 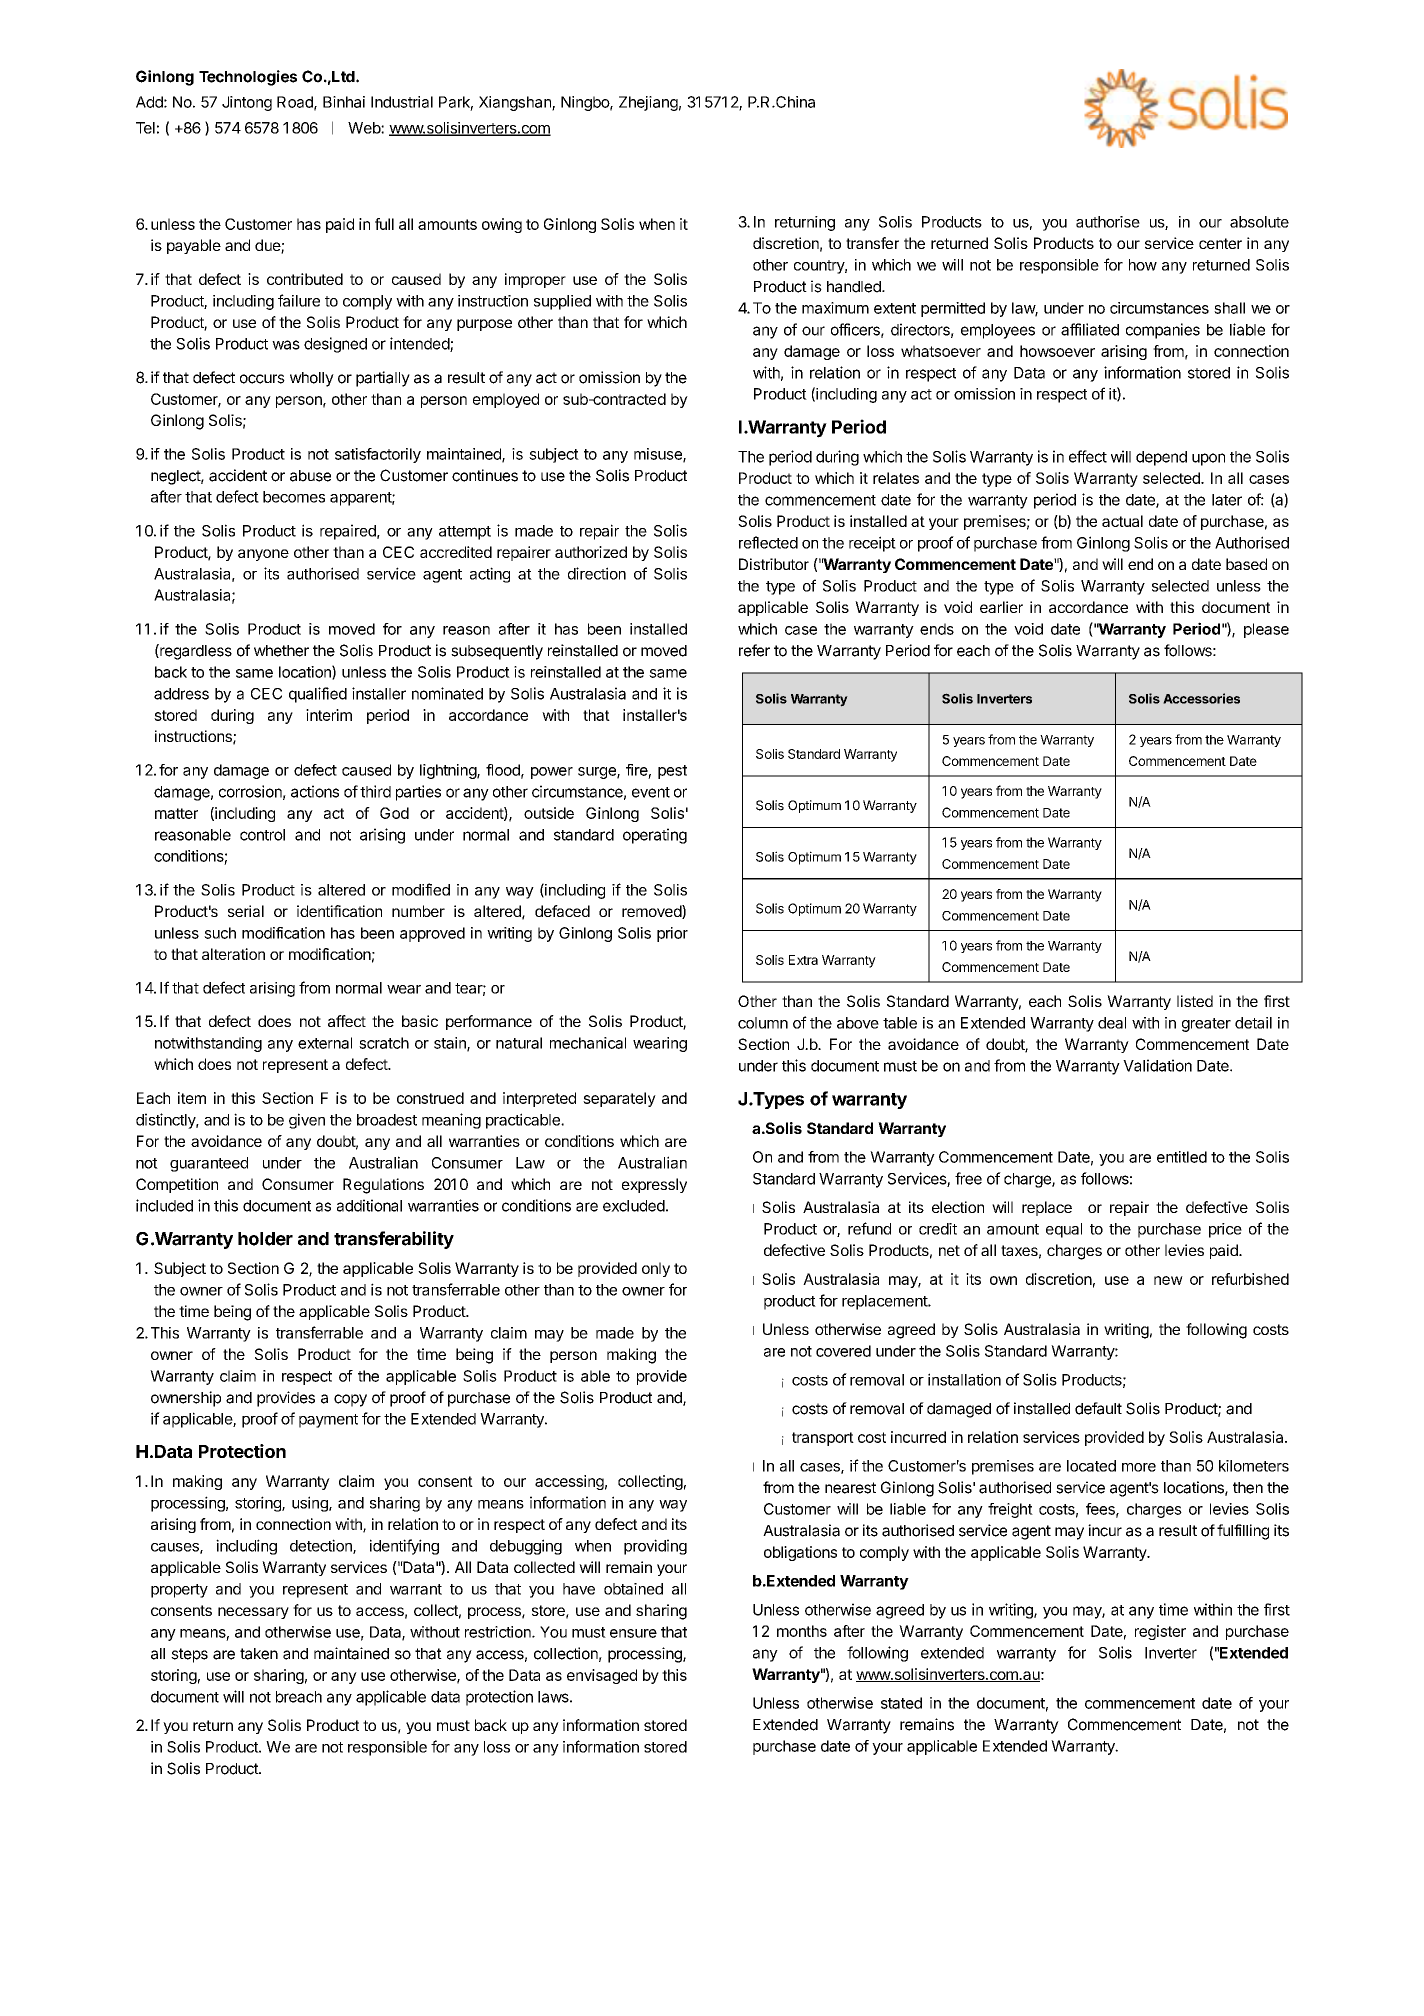 What do you see at coordinates (633, 1633) in the screenshot?
I see `ensure` at bounding box center [633, 1633].
